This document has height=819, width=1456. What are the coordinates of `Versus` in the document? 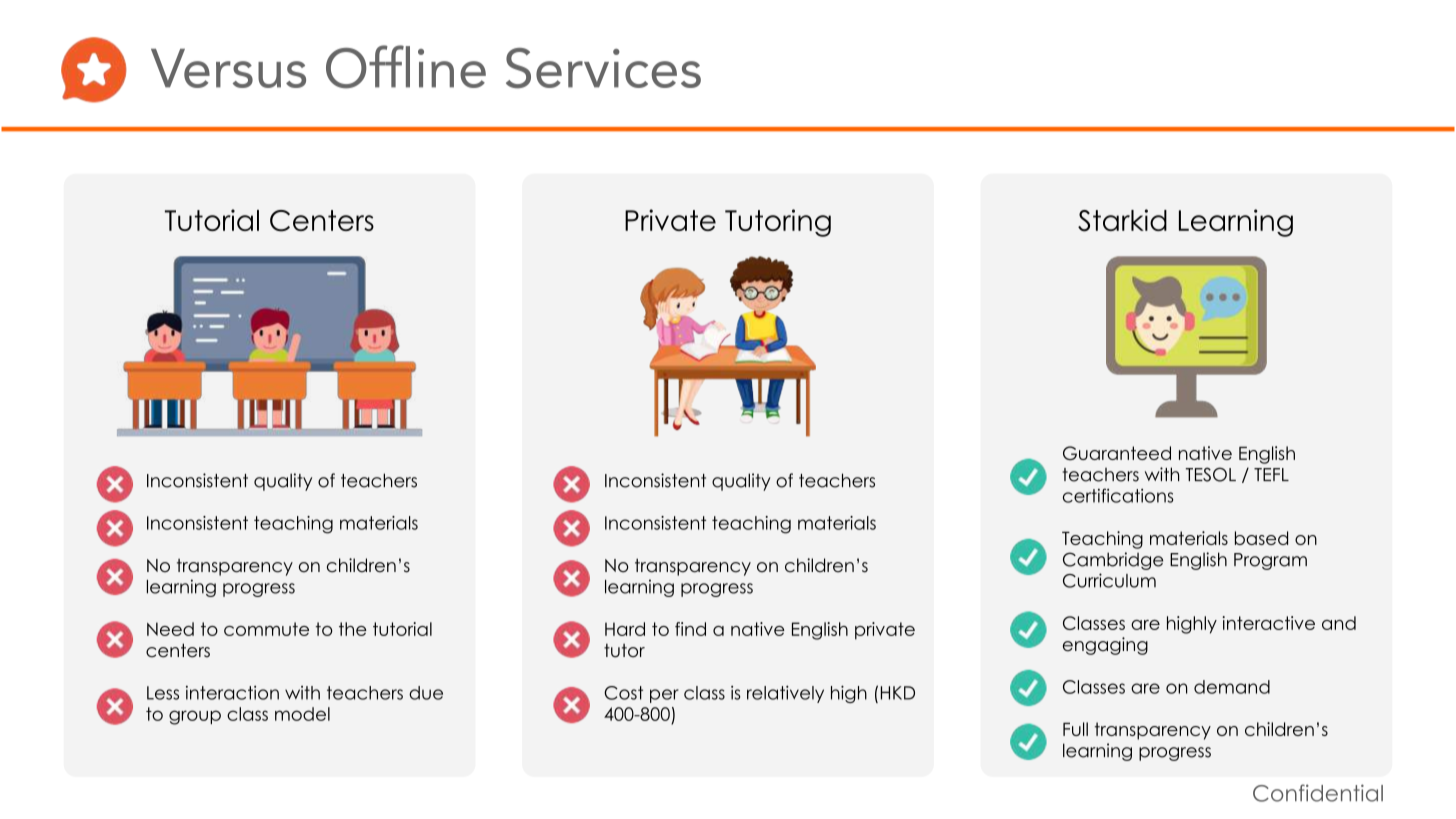 It's located at (228, 68).
